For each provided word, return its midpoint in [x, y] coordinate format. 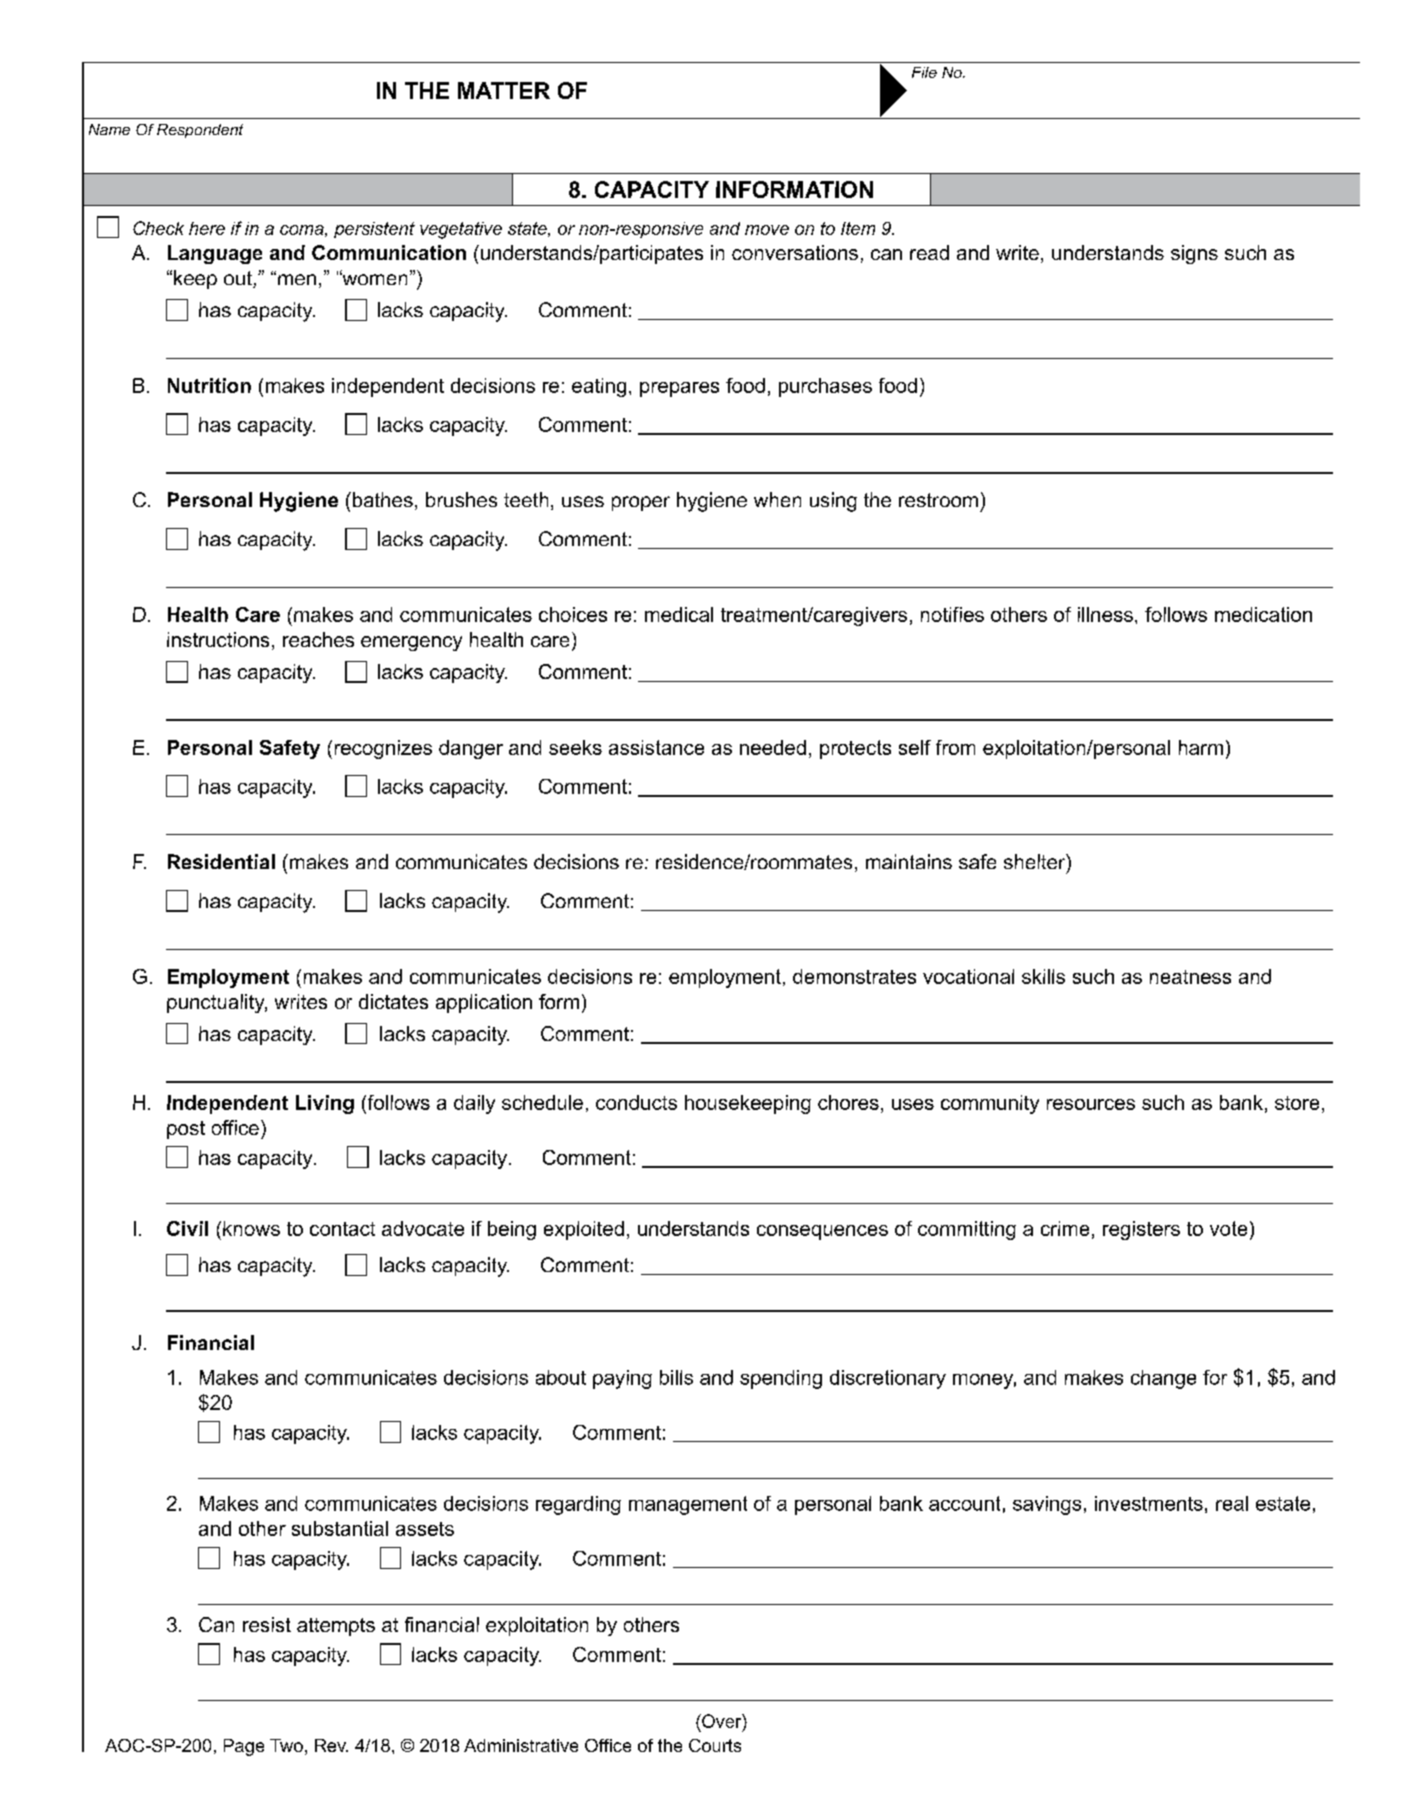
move [767, 230]
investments [1149, 1503]
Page [244, 1747]
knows [251, 1228]
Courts [715, 1745]
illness [1105, 614]
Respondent [200, 131]
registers [1141, 1230]
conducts [636, 1102]
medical [679, 614]
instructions [218, 639]
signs [1194, 254]
